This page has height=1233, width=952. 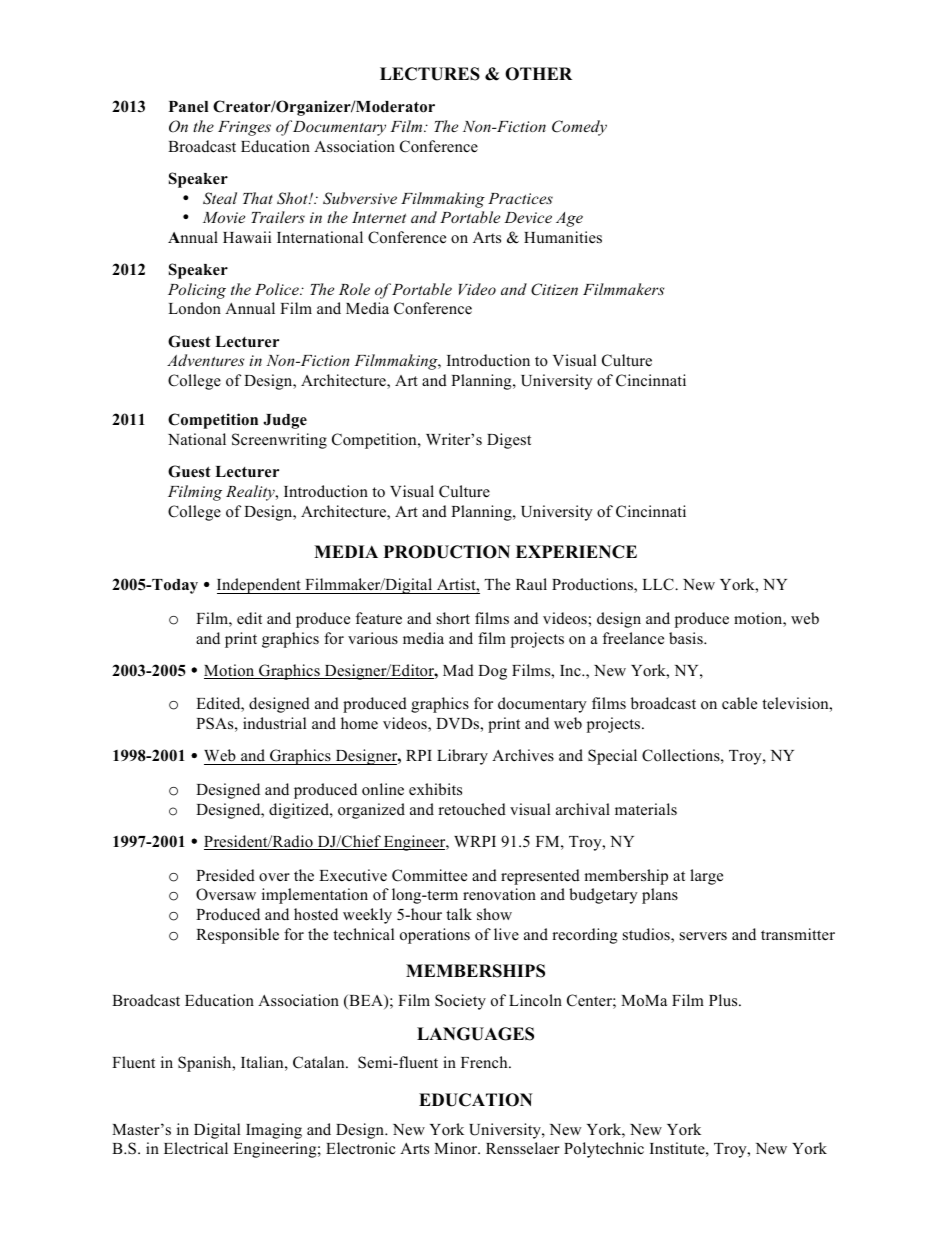 I want to click on Presided, so click(x=225, y=875).
